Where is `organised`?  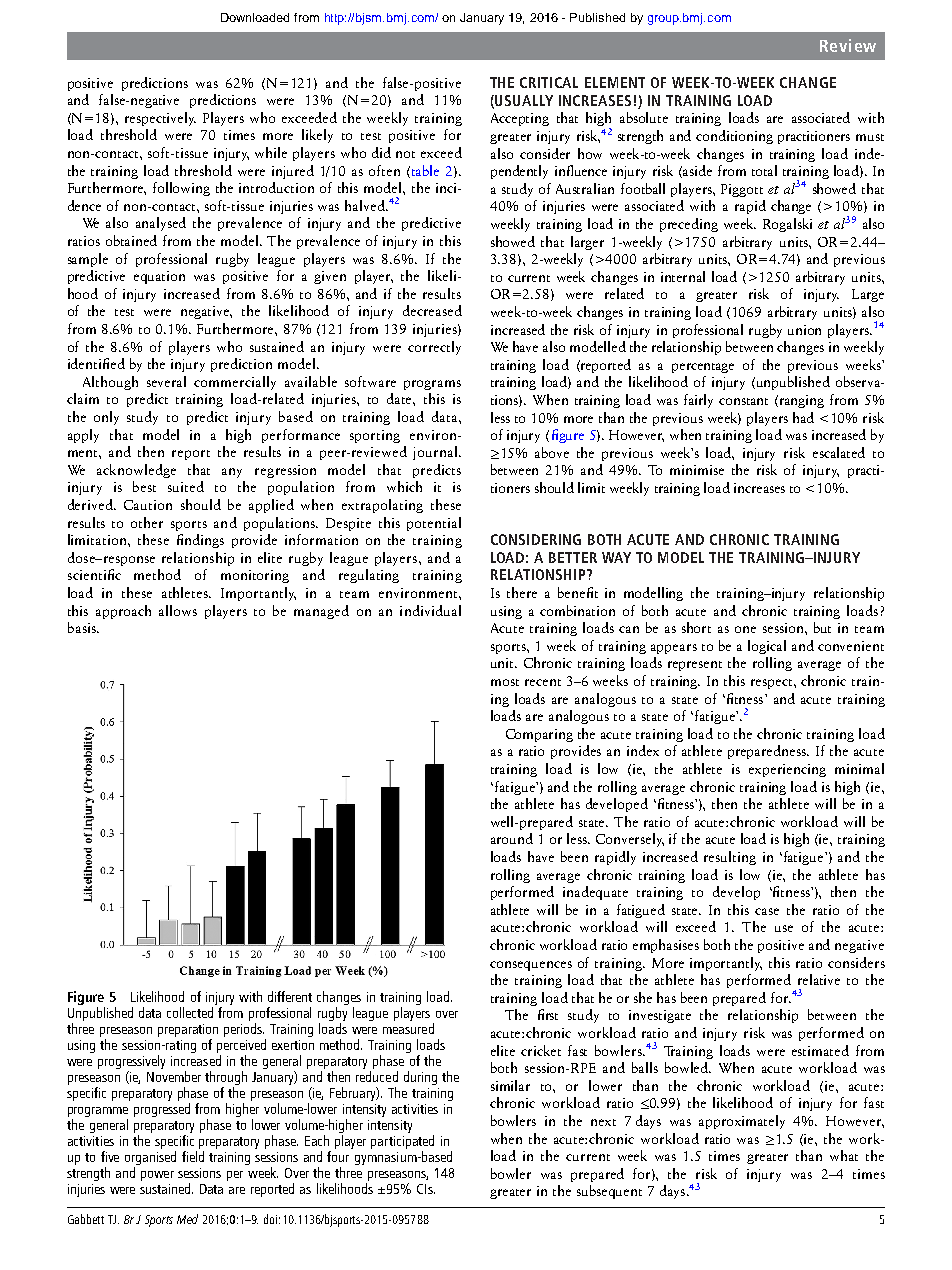
organised is located at coordinates (150, 1158).
